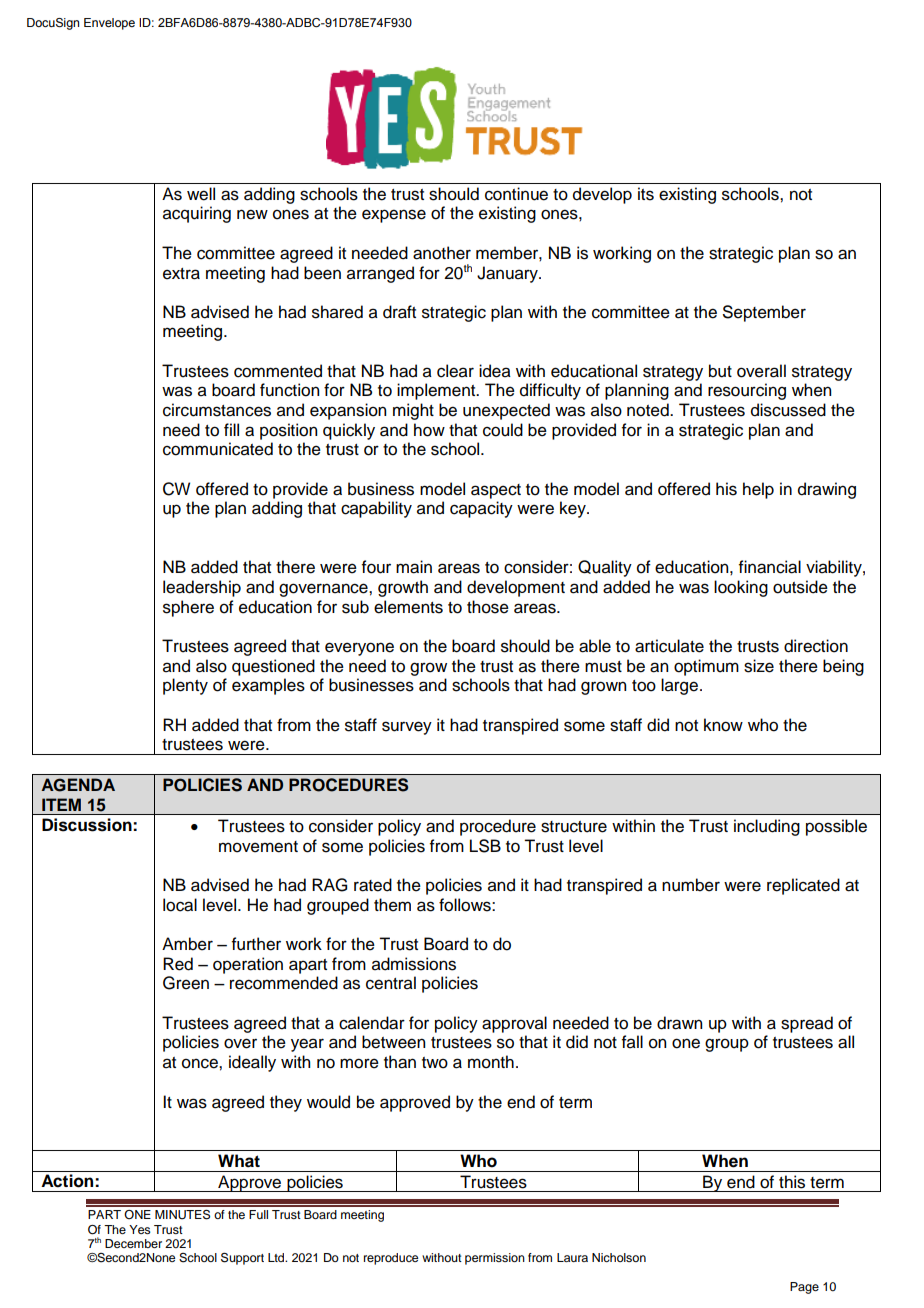  Describe the element at coordinates (442, 253) in the screenshot. I see `another` at that location.
